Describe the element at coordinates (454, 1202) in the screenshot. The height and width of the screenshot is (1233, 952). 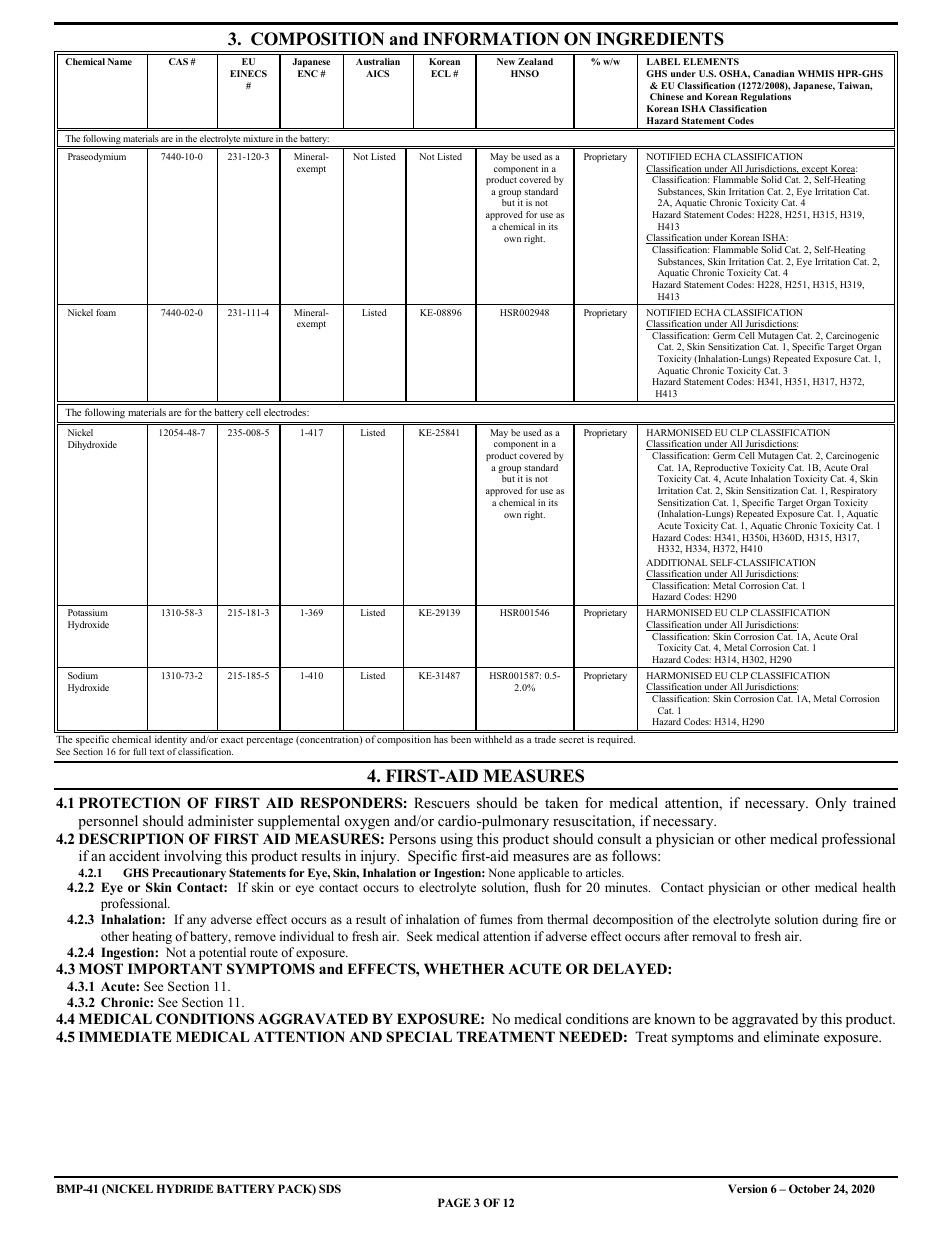
I see `PAGE` at that location.
